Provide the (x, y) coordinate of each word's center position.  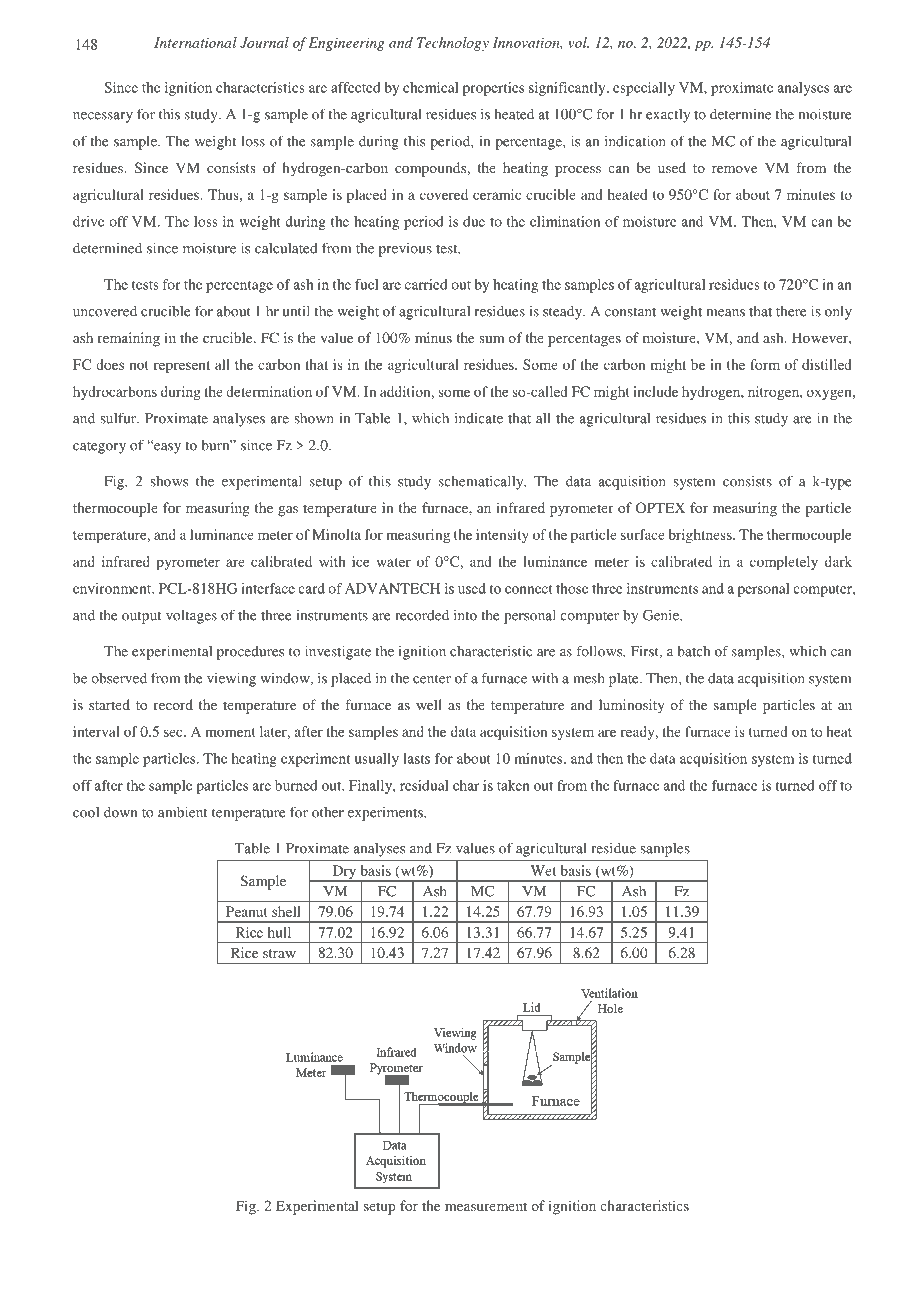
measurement (486, 1206)
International (195, 42)
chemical (431, 87)
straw (279, 953)
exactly (668, 116)
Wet (543, 870)
